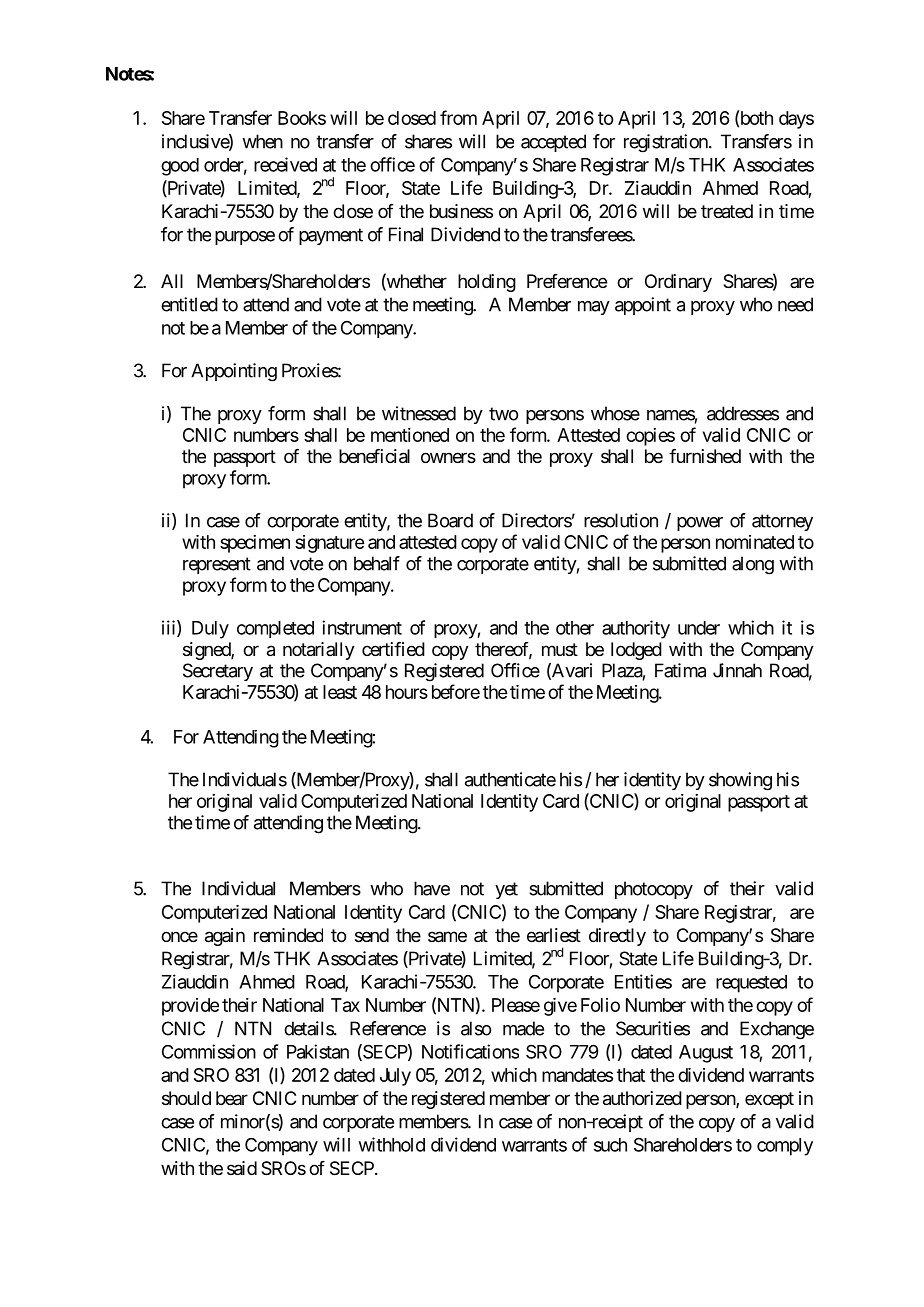  I want to click on treated, so click(727, 211).
